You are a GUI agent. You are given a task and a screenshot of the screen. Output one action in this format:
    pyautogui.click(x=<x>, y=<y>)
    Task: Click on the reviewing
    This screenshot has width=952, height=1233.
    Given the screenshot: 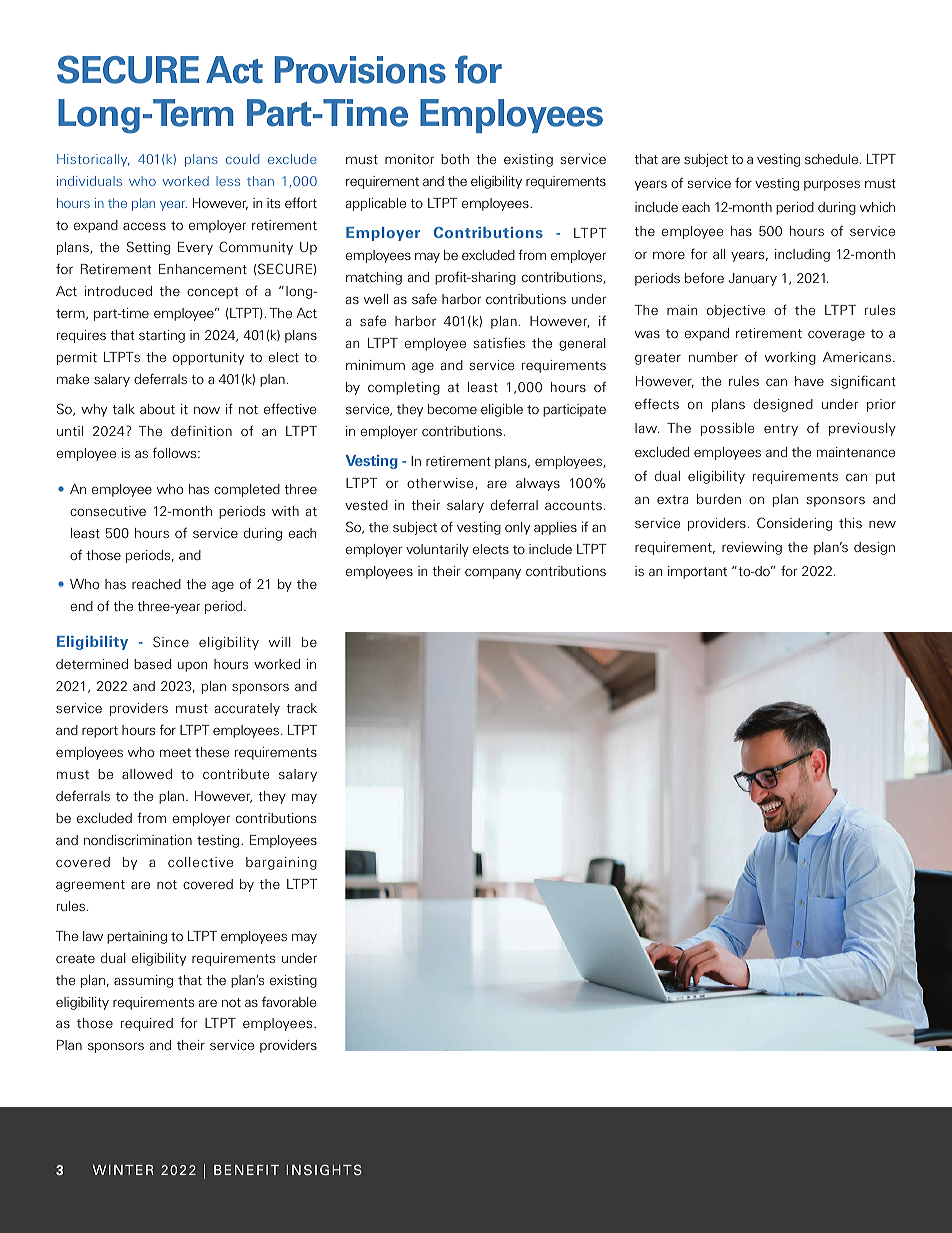 What is the action you would take?
    pyautogui.click(x=752, y=548)
